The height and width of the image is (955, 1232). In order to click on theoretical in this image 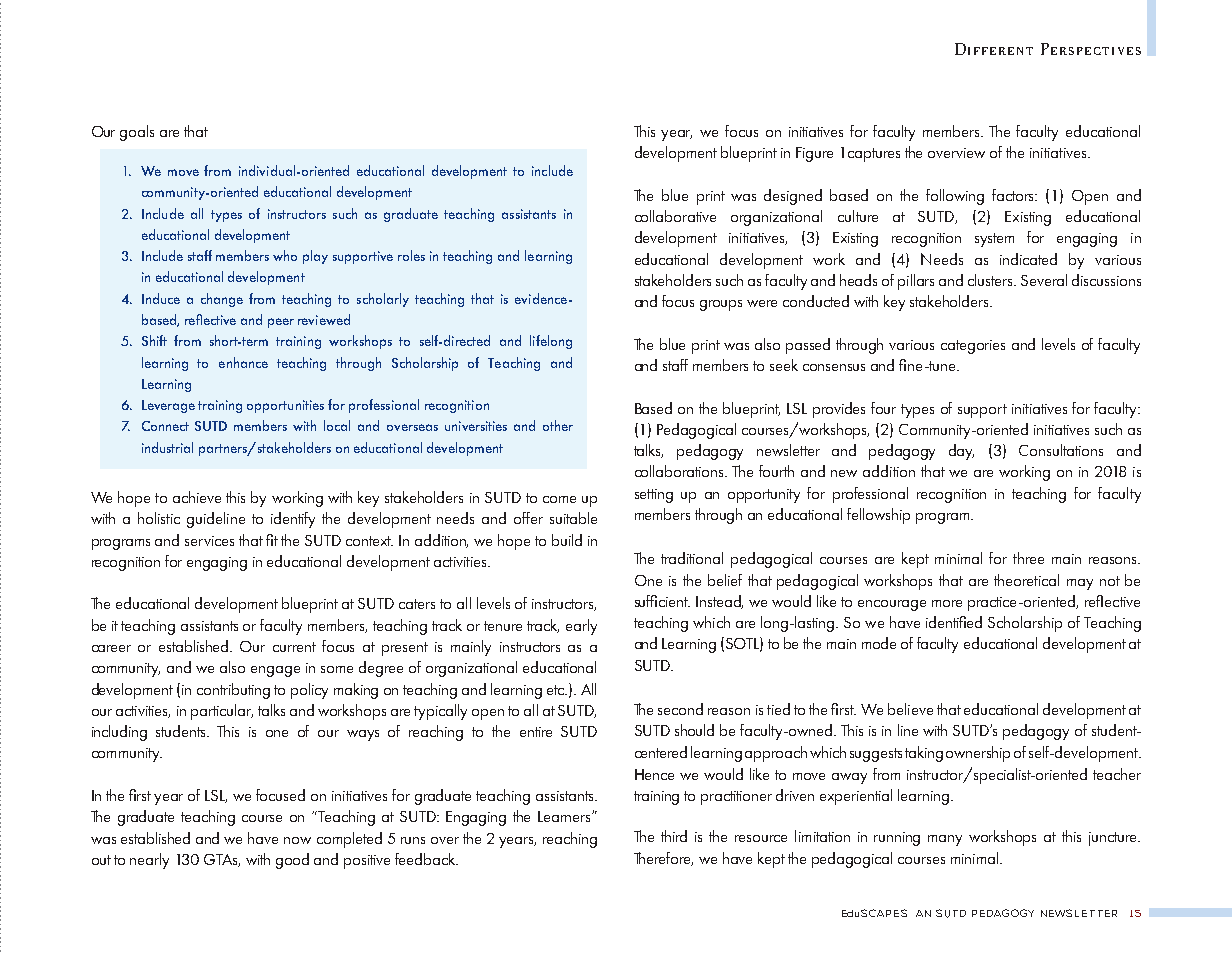, I will do `click(1026, 580)`.
